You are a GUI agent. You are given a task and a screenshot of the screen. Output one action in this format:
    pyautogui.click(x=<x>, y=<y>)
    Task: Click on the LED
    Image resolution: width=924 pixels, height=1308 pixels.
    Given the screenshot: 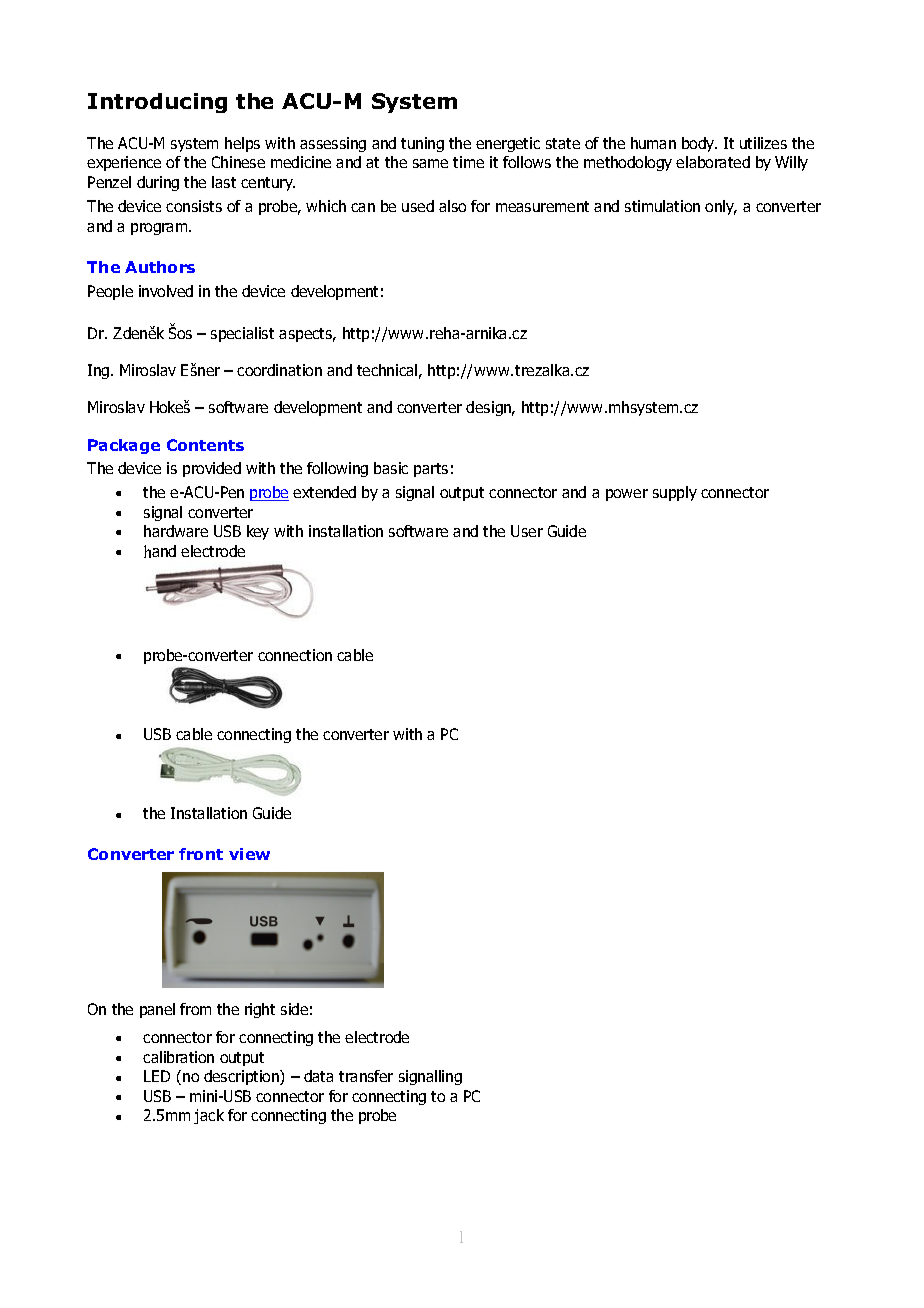 What is the action you would take?
    pyautogui.click(x=157, y=1076)
